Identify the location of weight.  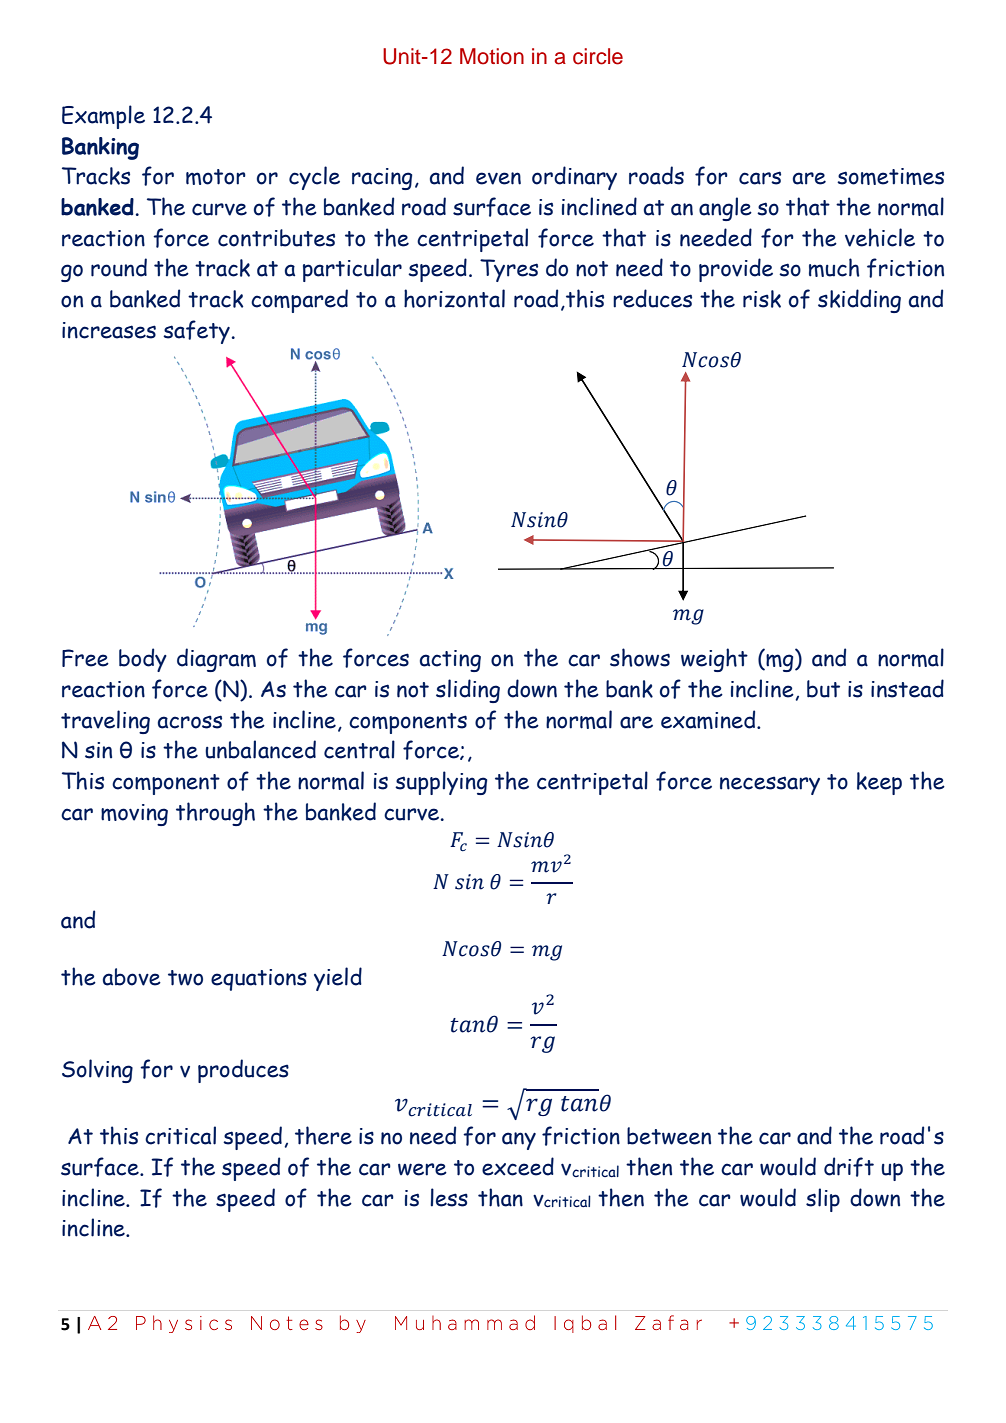
(714, 660).
